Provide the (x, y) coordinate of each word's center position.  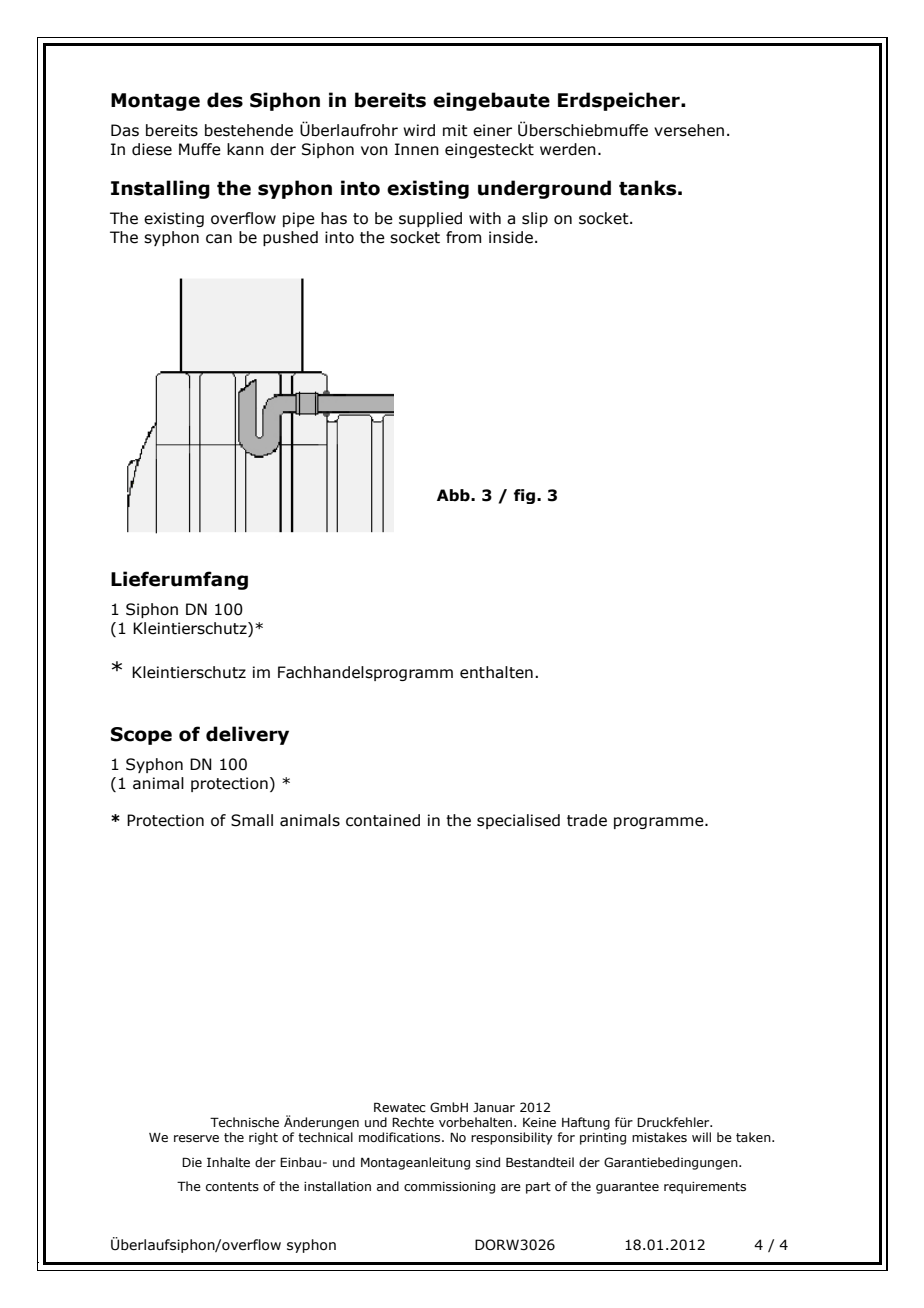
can (219, 239)
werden (568, 149)
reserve (196, 1138)
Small (252, 820)
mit (455, 130)
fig (526, 496)
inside (511, 237)
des (225, 100)
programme (660, 823)
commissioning (449, 1188)
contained (383, 820)
